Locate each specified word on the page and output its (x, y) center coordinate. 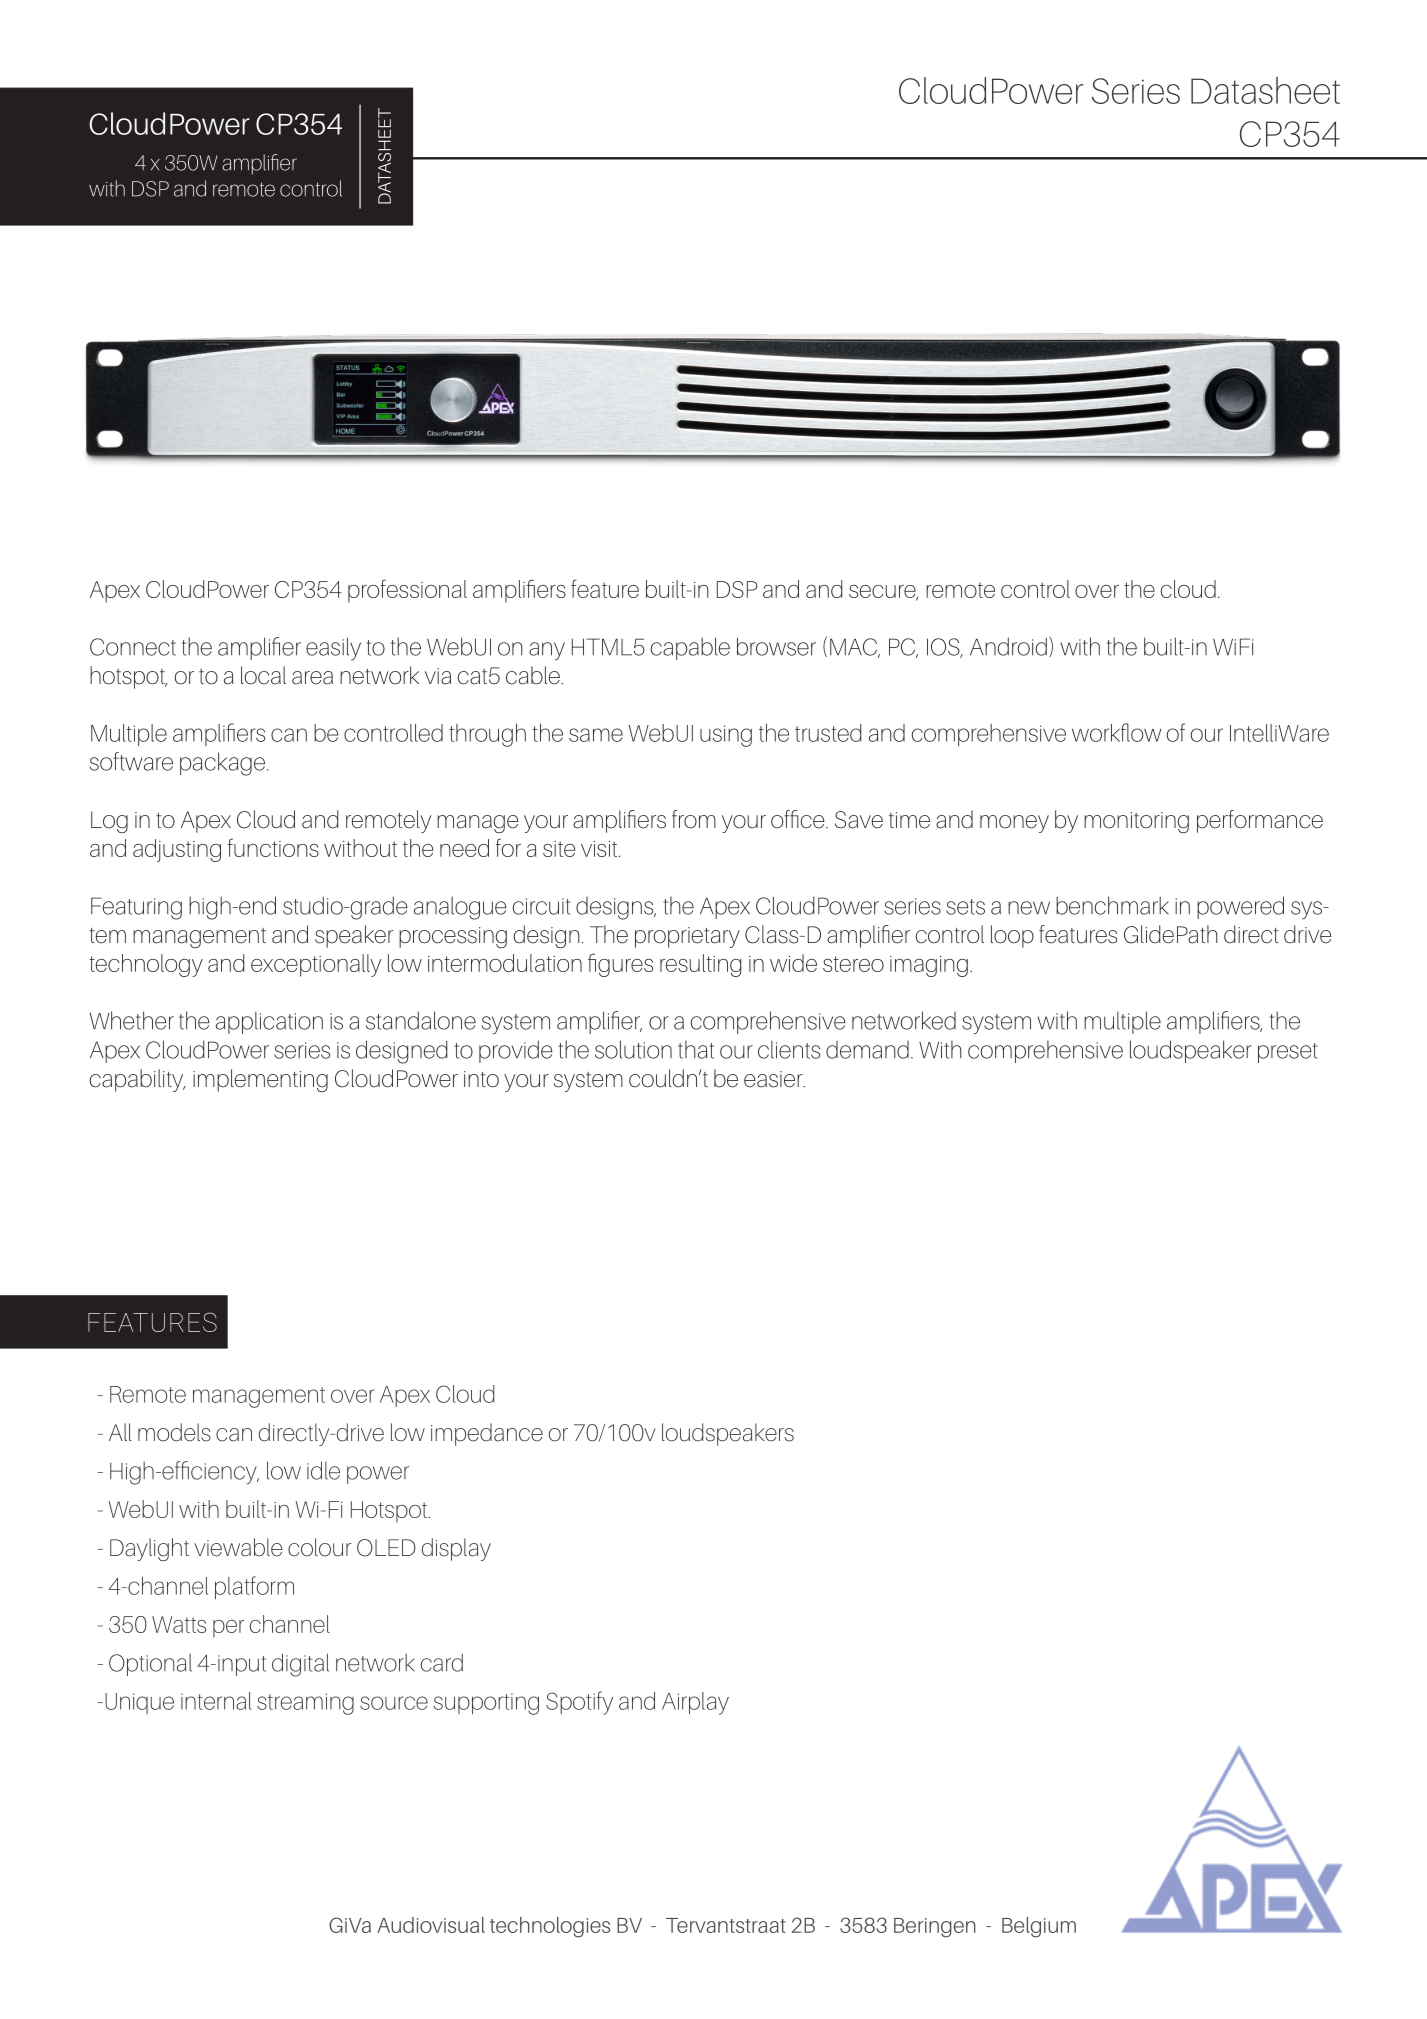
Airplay (695, 1703)
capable (690, 648)
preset (1288, 1053)
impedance (487, 1434)
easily (333, 649)
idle (323, 1470)
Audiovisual (431, 1925)
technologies (550, 1927)
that (696, 1049)
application (269, 1022)
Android (1008, 646)
